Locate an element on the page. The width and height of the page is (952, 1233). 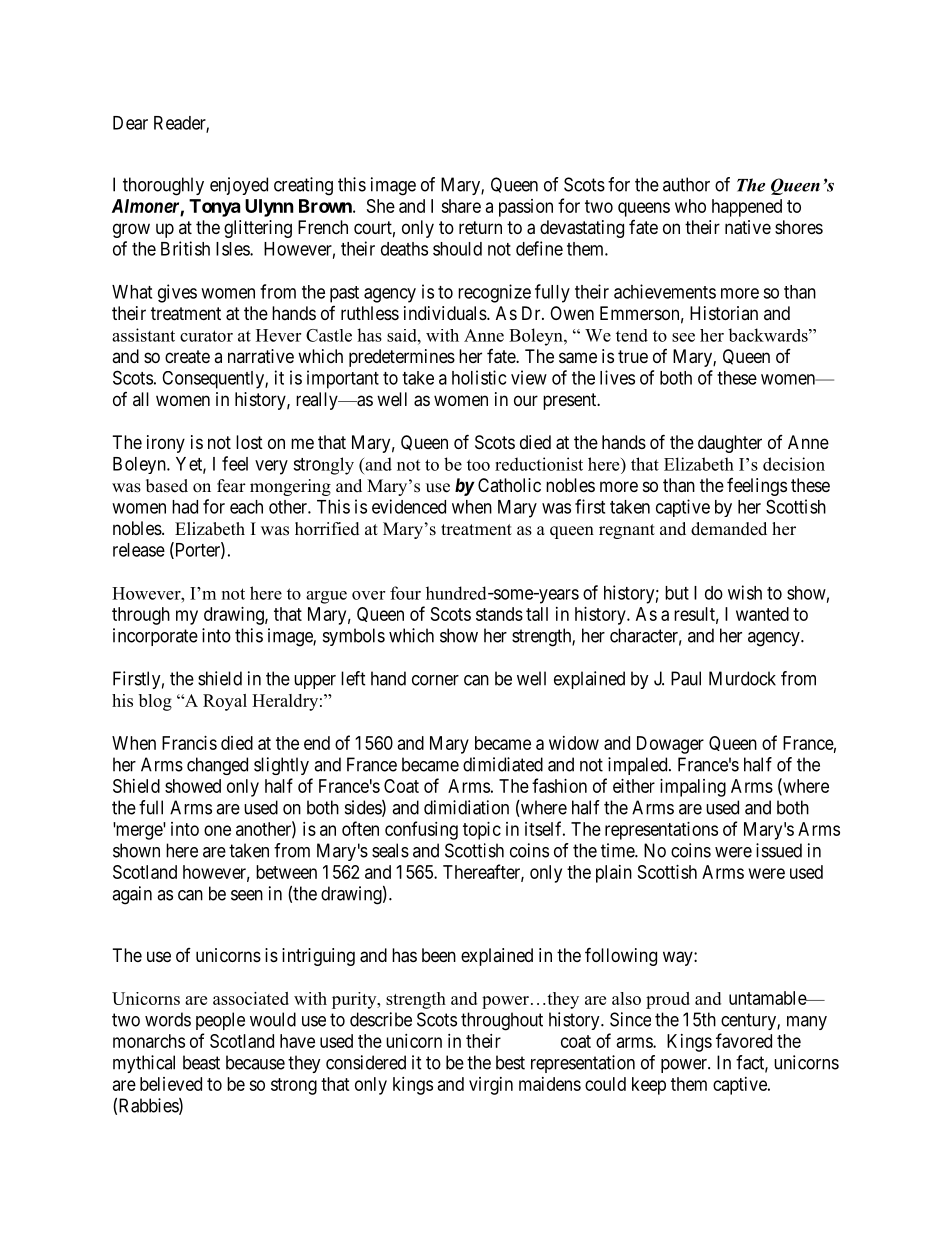
seen is located at coordinates (247, 895).
